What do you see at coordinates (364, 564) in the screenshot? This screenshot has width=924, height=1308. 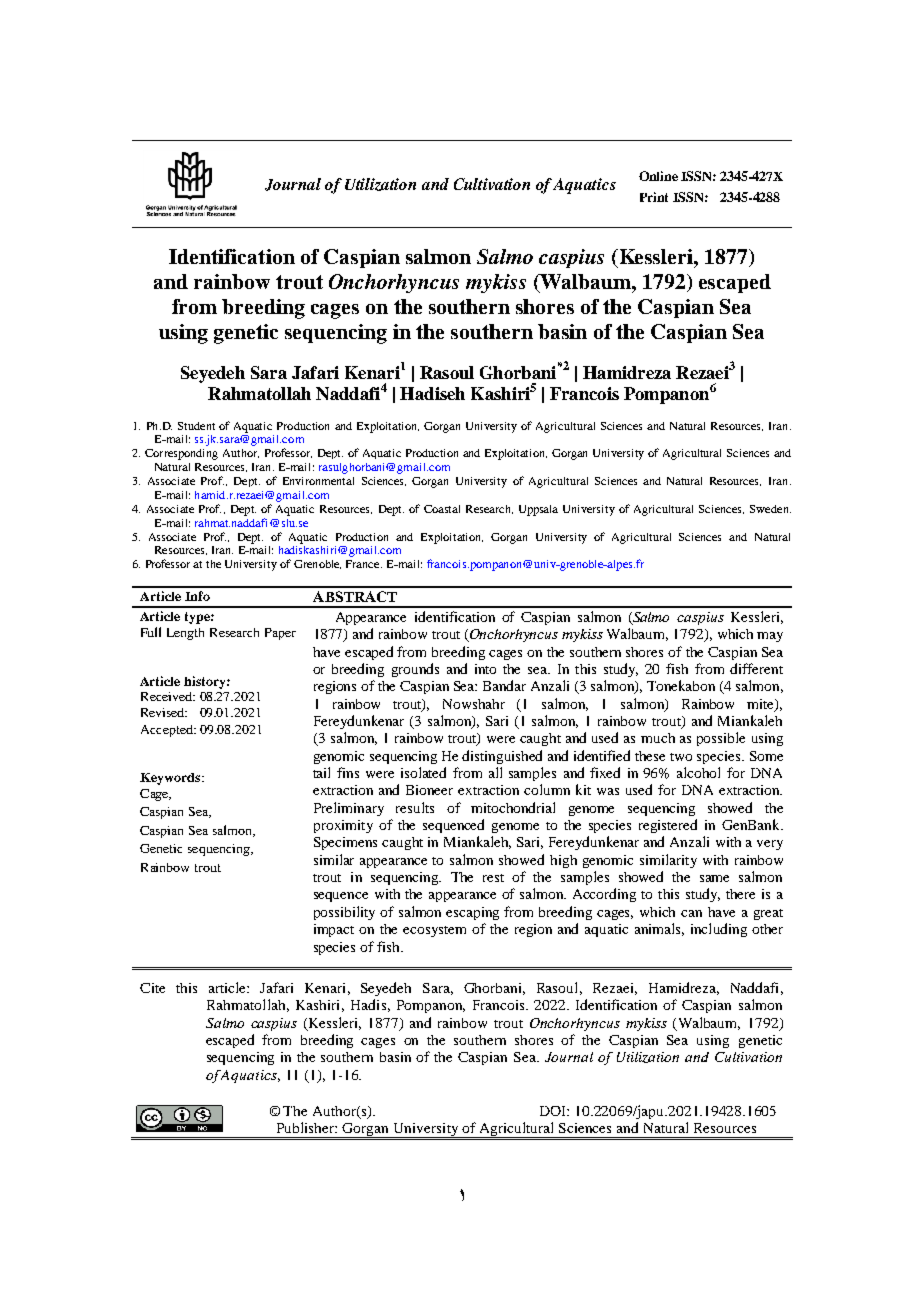 I see `France` at bounding box center [364, 564].
